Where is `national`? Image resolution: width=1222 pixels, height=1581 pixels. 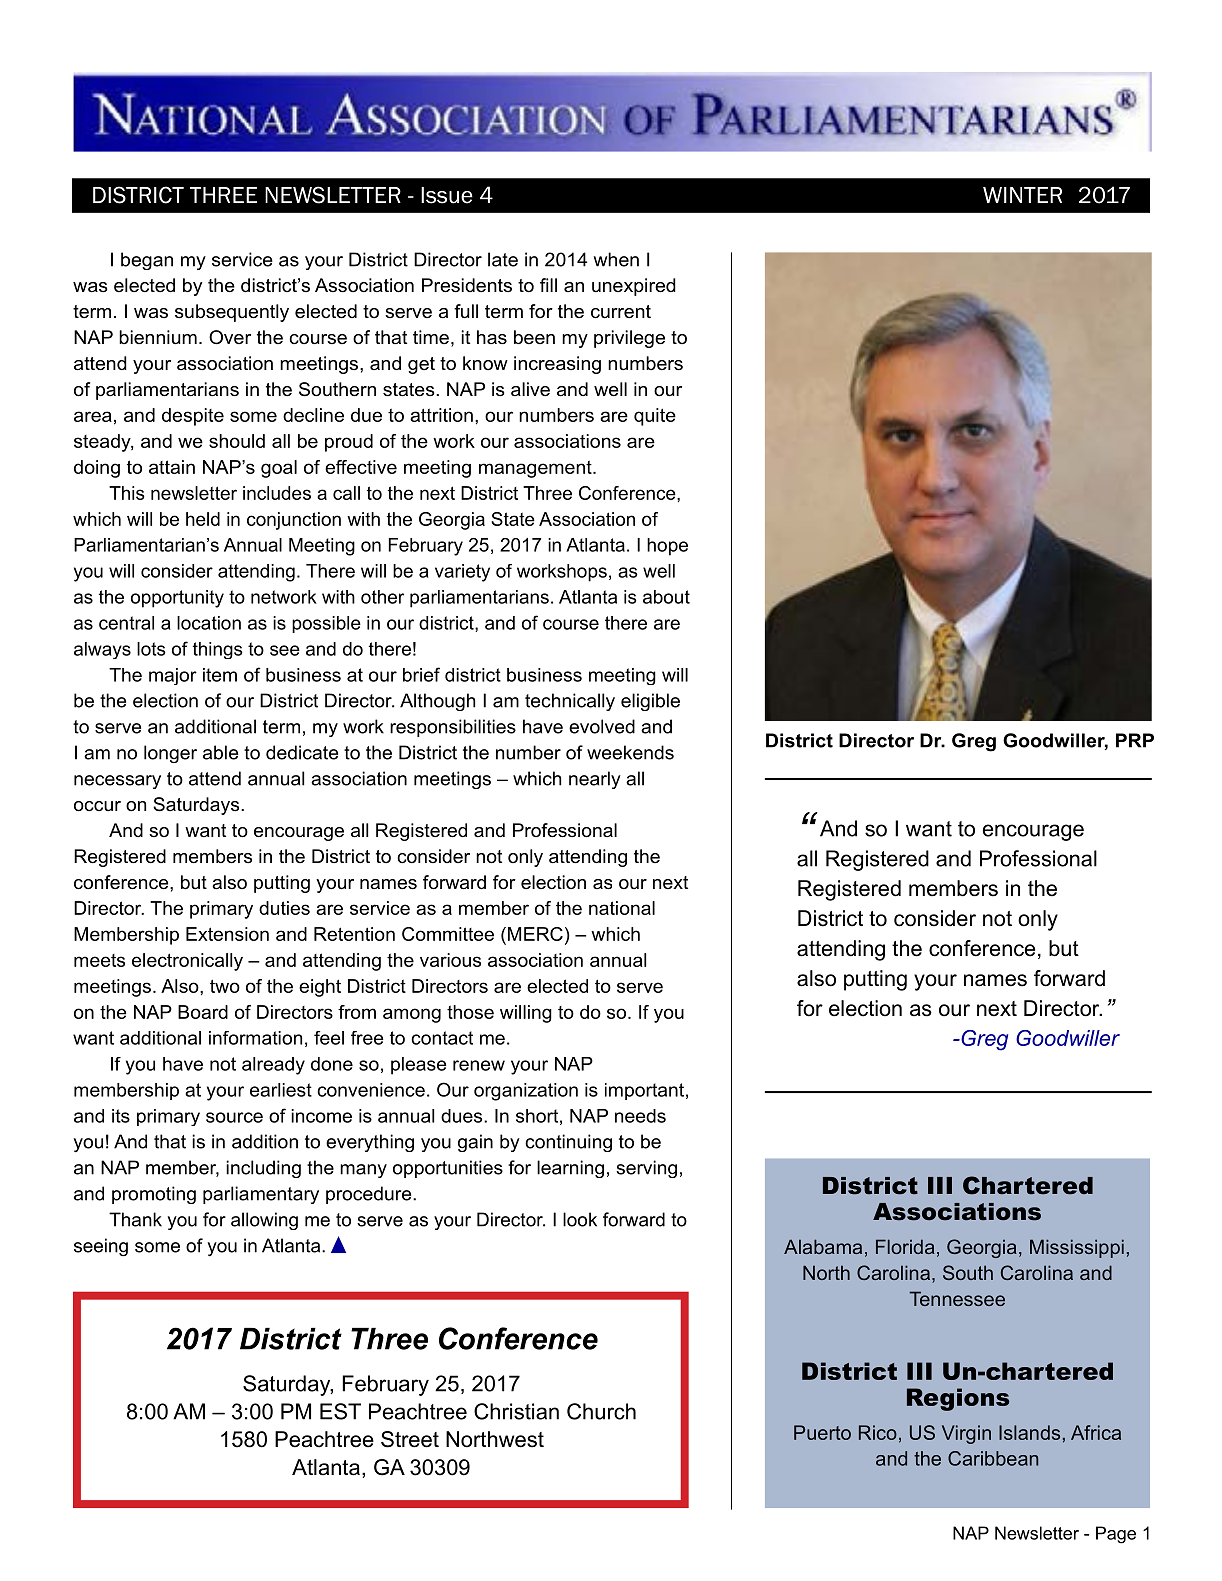
national is located at coordinates (622, 908).
